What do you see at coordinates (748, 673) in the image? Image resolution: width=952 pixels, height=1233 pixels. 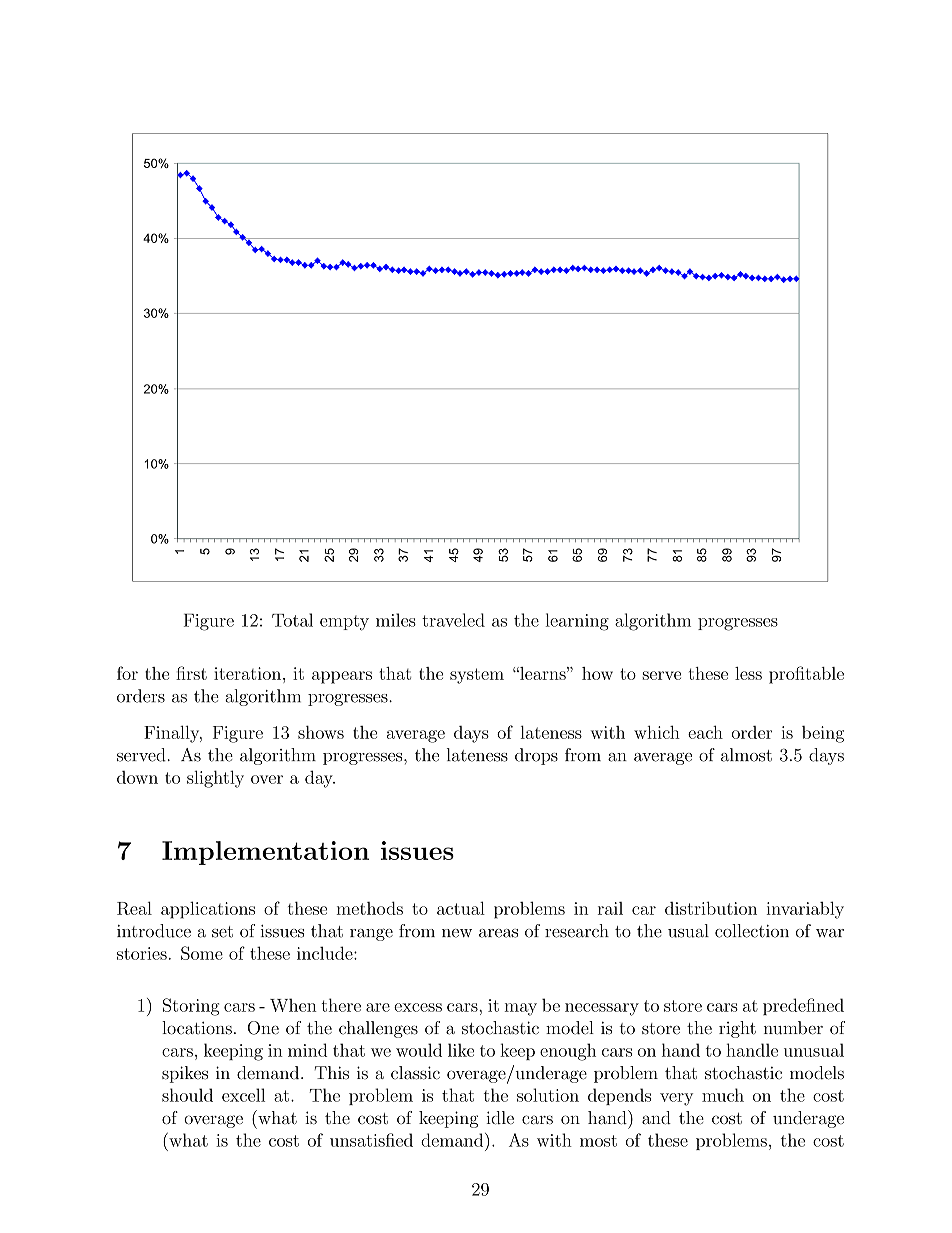 I see `less` at bounding box center [748, 673].
